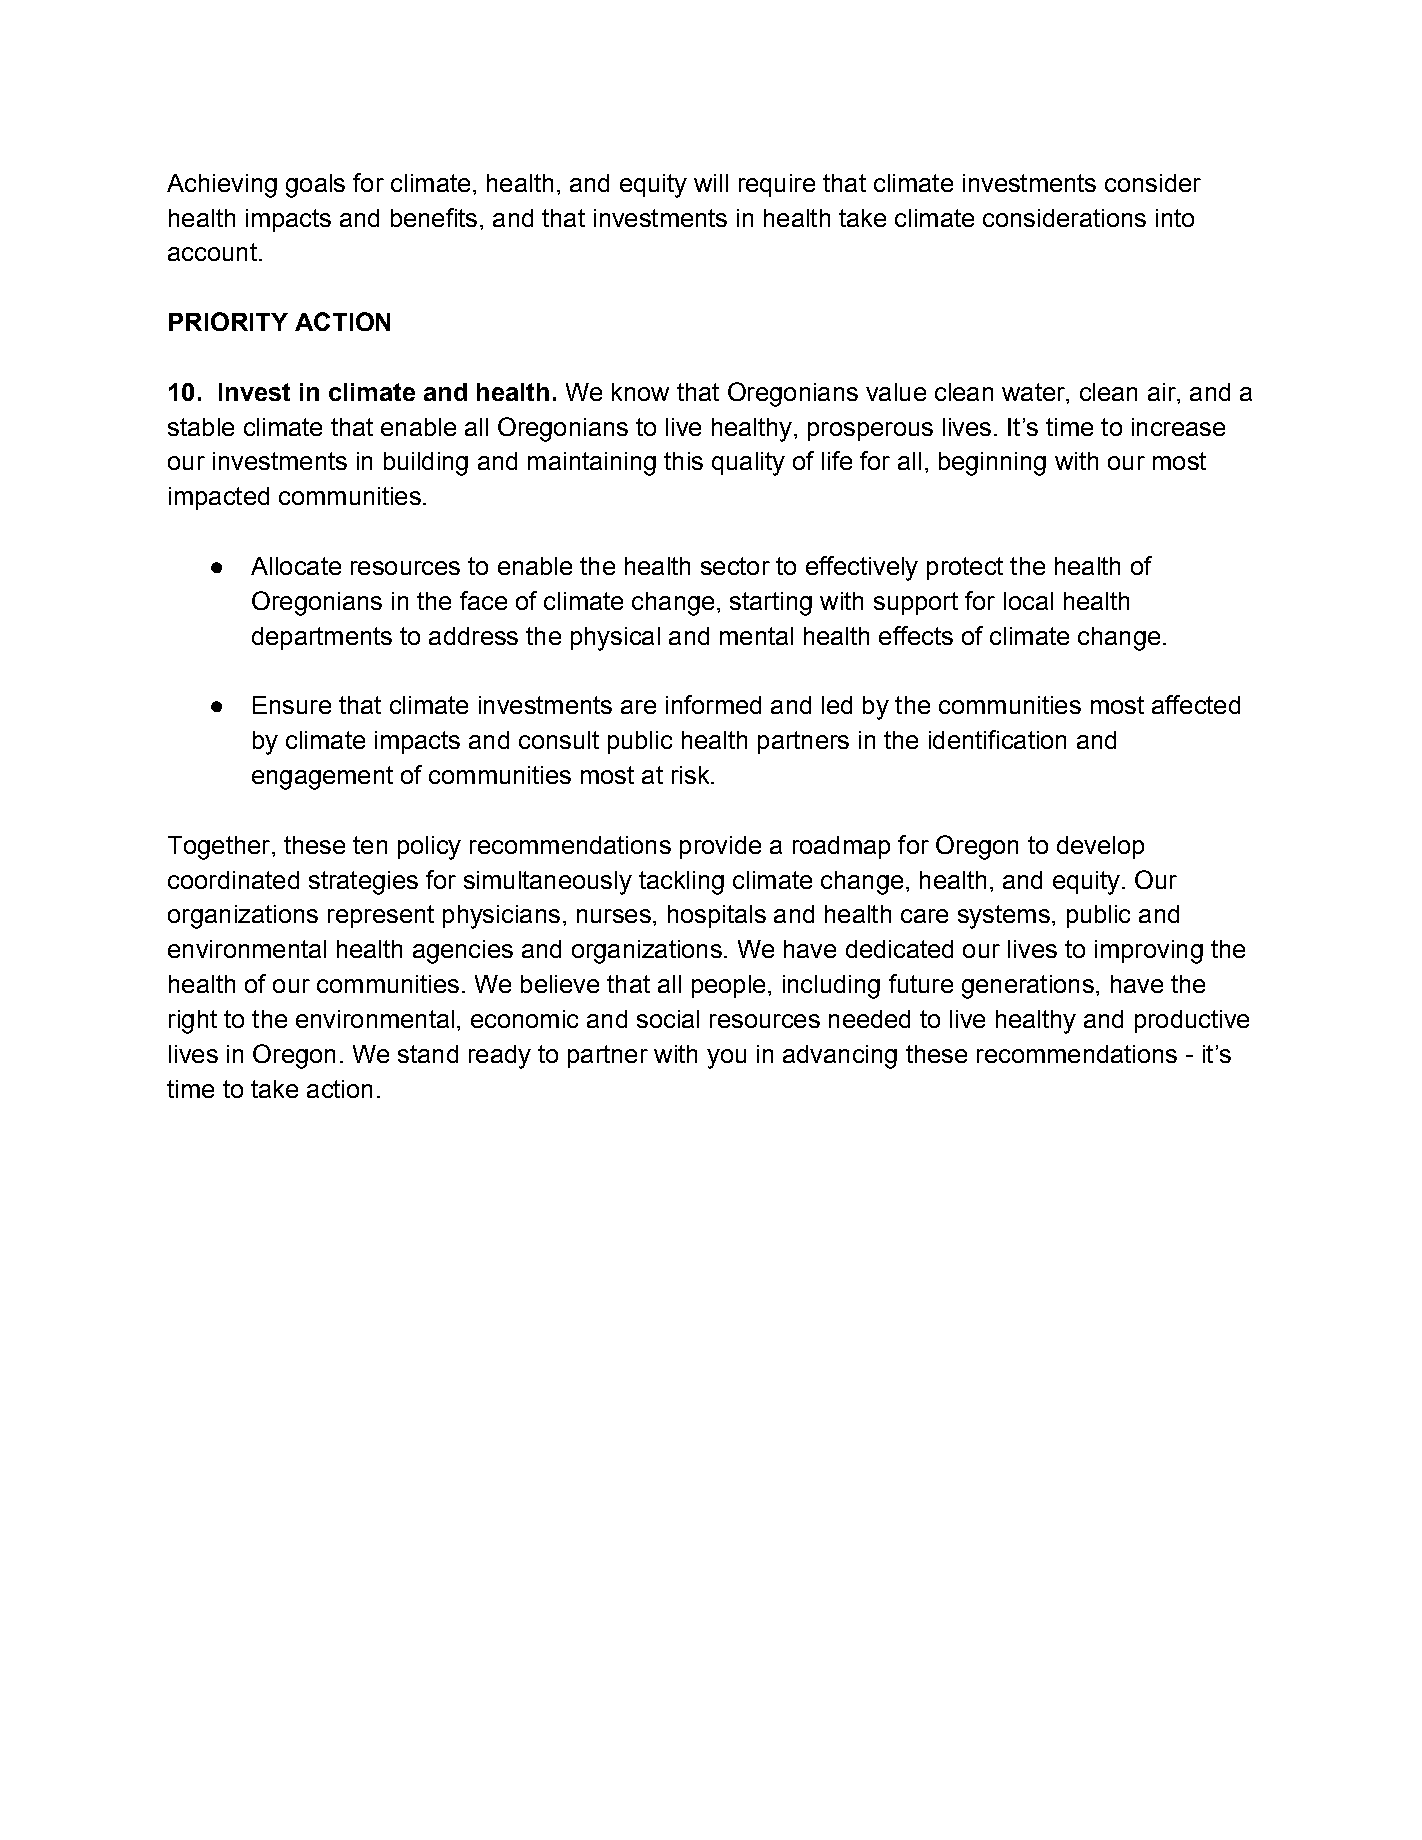  What do you see at coordinates (363, 883) in the page?
I see `strategies` at bounding box center [363, 883].
